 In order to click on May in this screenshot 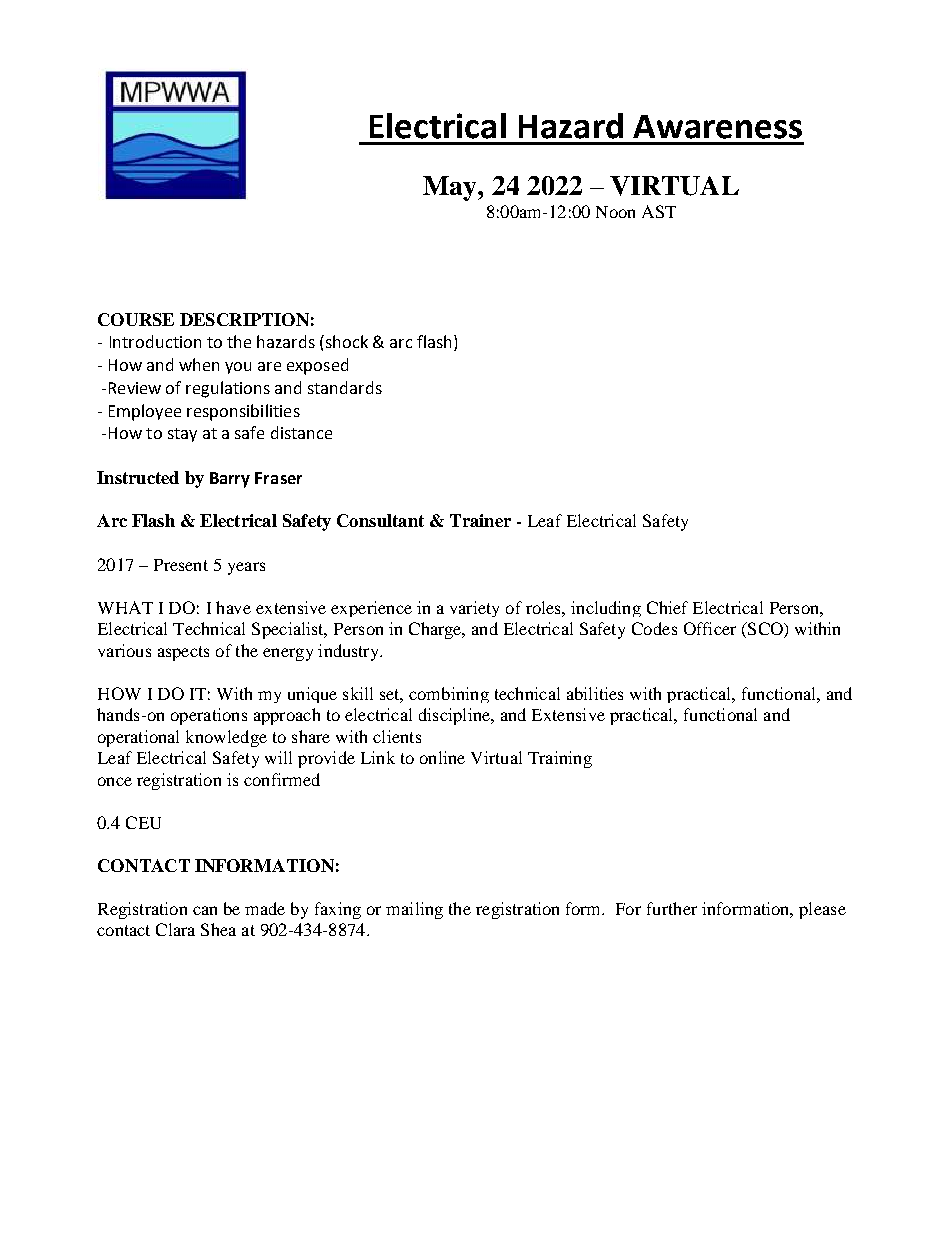, I will do `click(451, 188)`.
